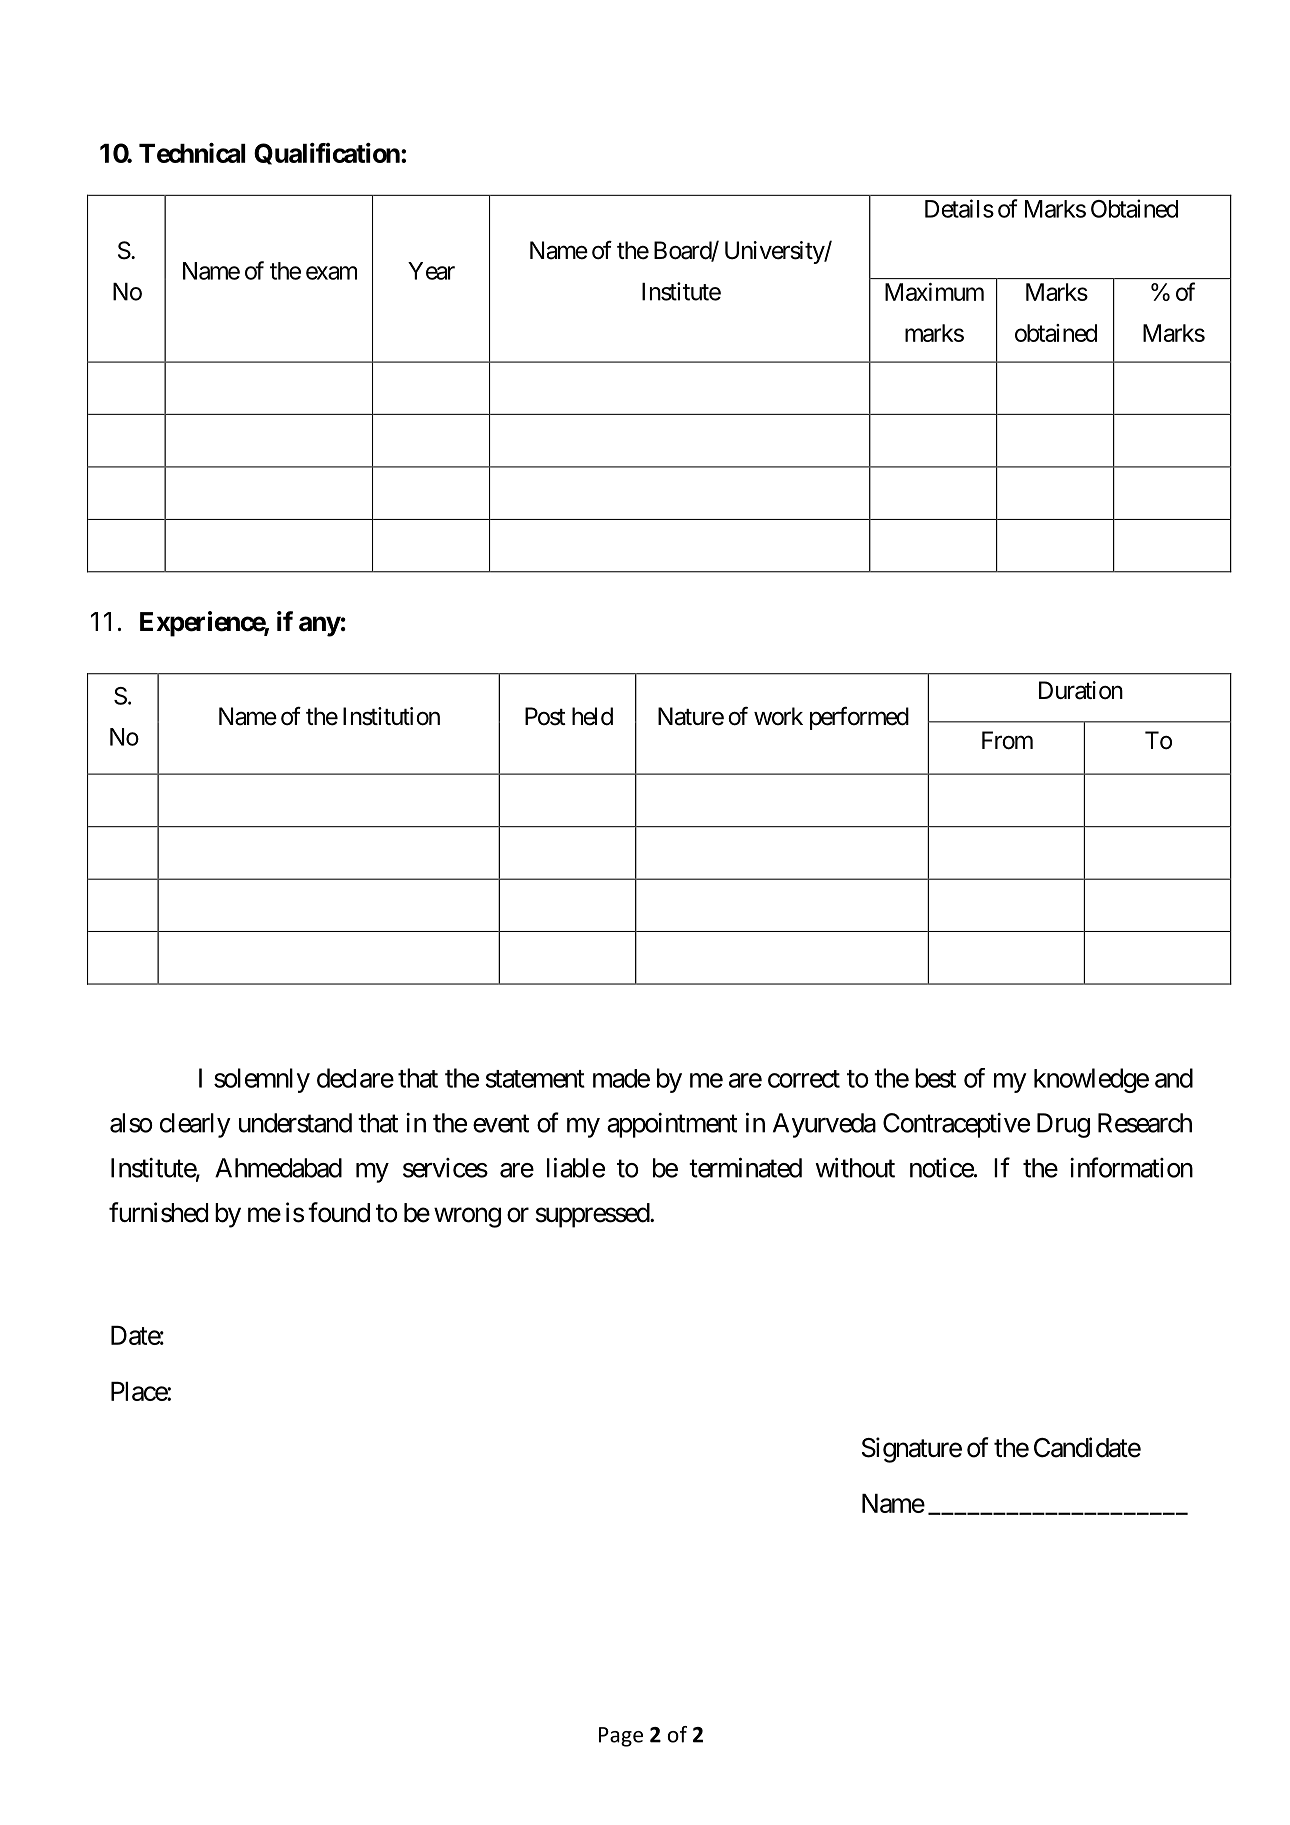  I want to click on Page, so click(621, 1737).
